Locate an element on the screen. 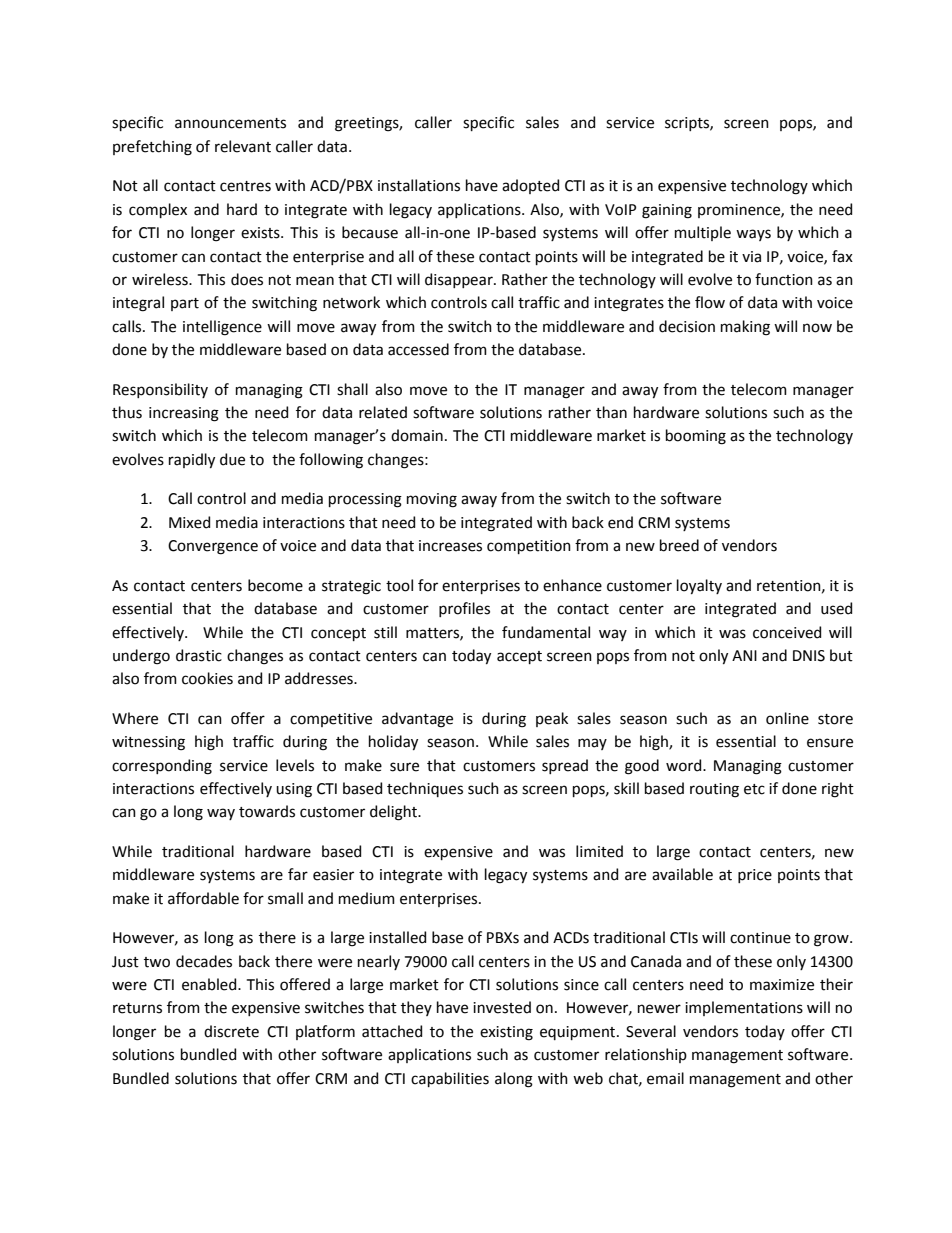 This screenshot has height=1233, width=952. relevant is located at coordinates (243, 146).
